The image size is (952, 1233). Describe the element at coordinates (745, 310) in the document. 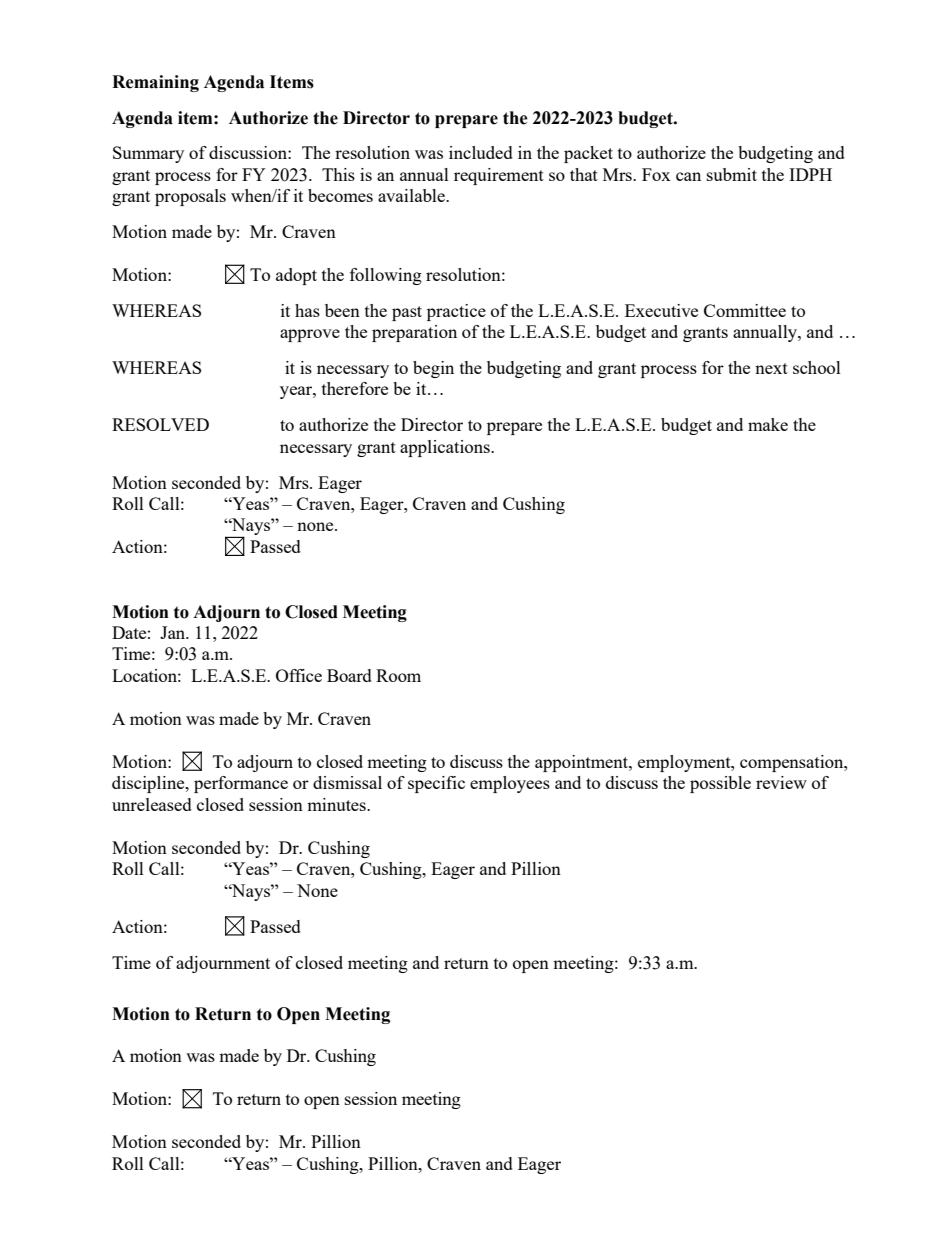

I see `Committee` at that location.
